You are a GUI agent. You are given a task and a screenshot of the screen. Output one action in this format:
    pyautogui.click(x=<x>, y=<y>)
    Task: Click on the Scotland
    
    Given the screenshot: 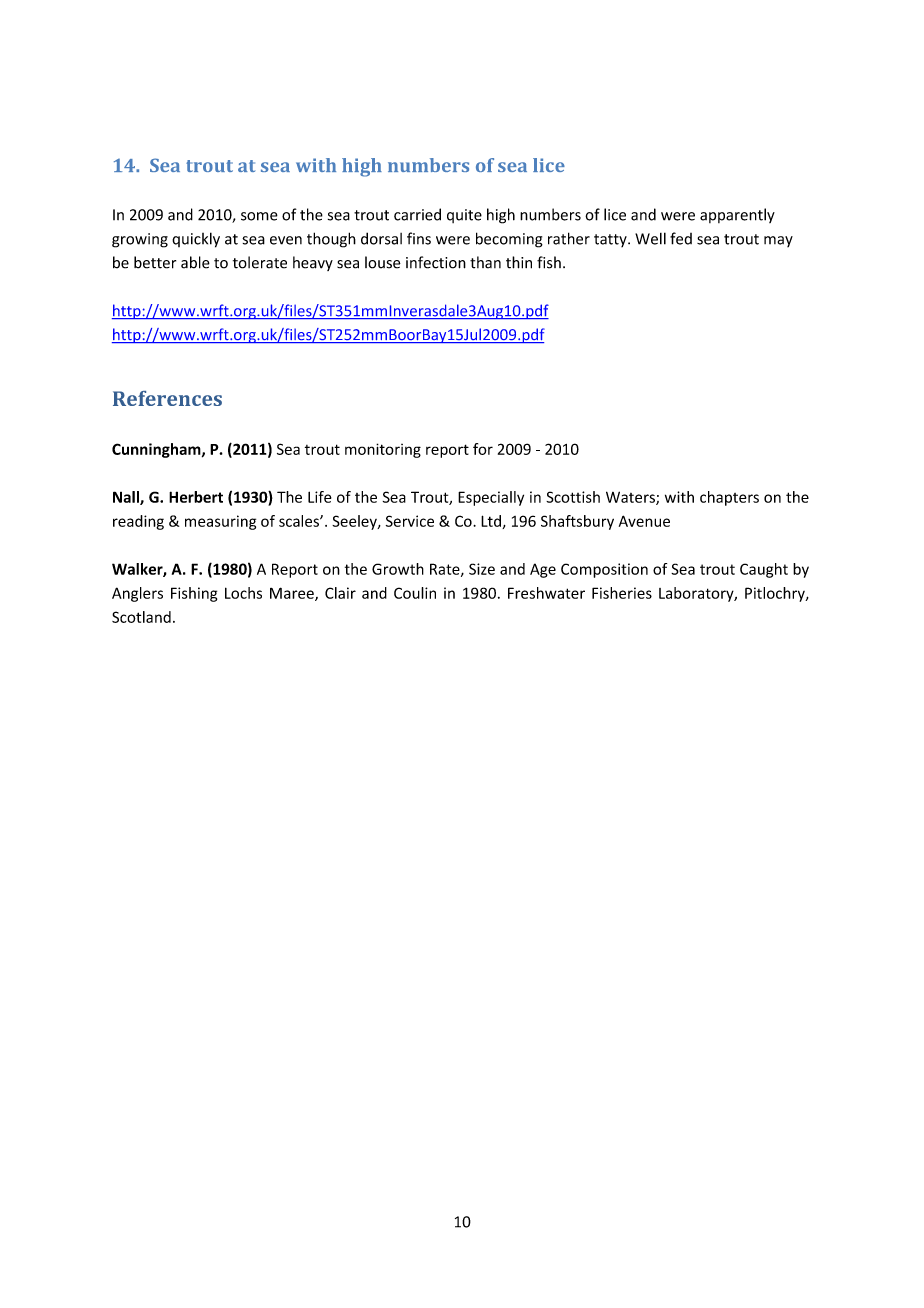 What is the action you would take?
    pyautogui.click(x=141, y=617)
